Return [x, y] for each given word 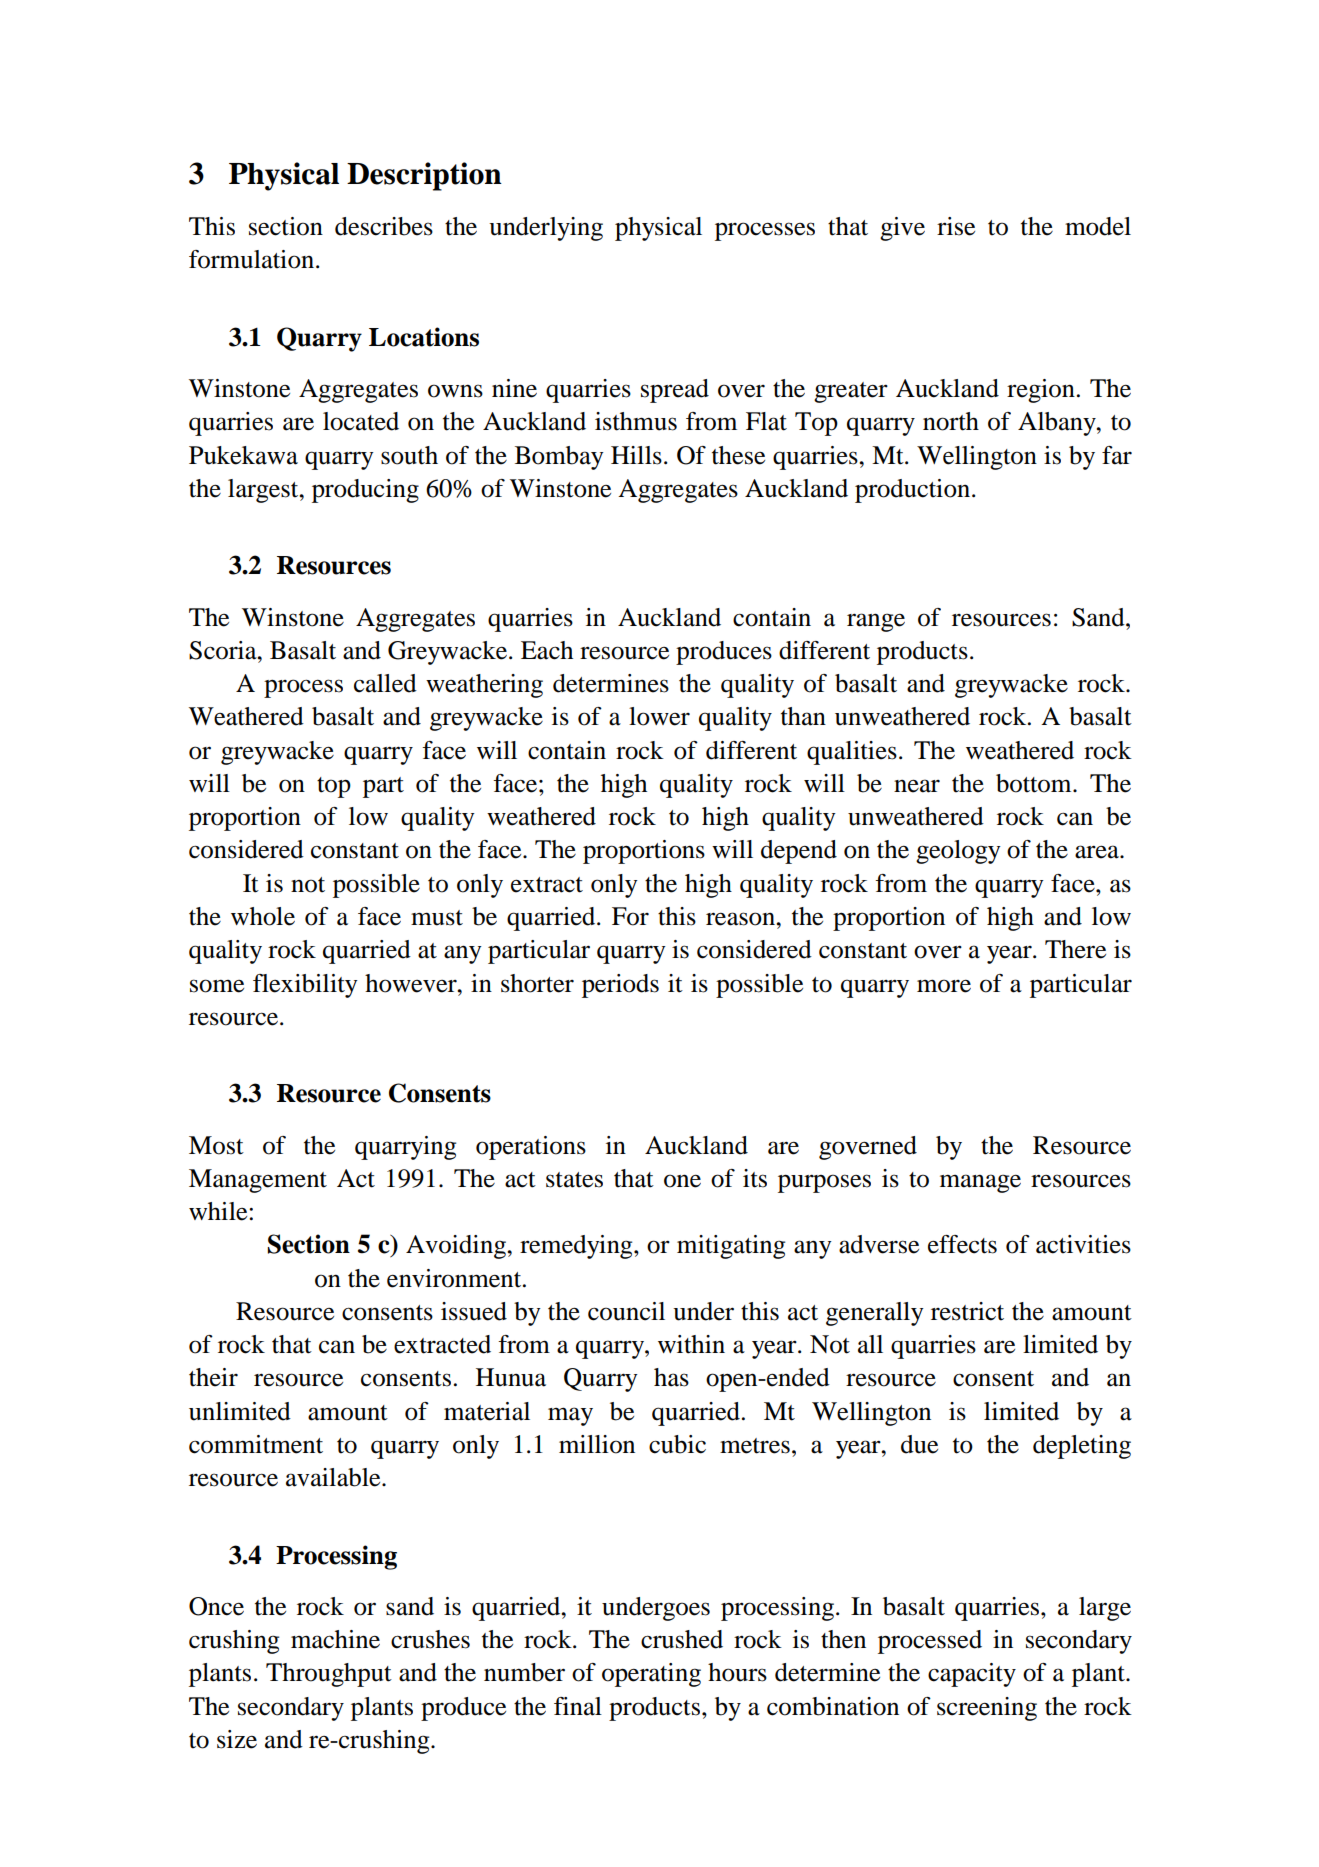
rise [956, 226]
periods [620, 986]
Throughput [329, 1675]
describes [384, 226]
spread [675, 391]
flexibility [305, 986]
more [944, 986]
